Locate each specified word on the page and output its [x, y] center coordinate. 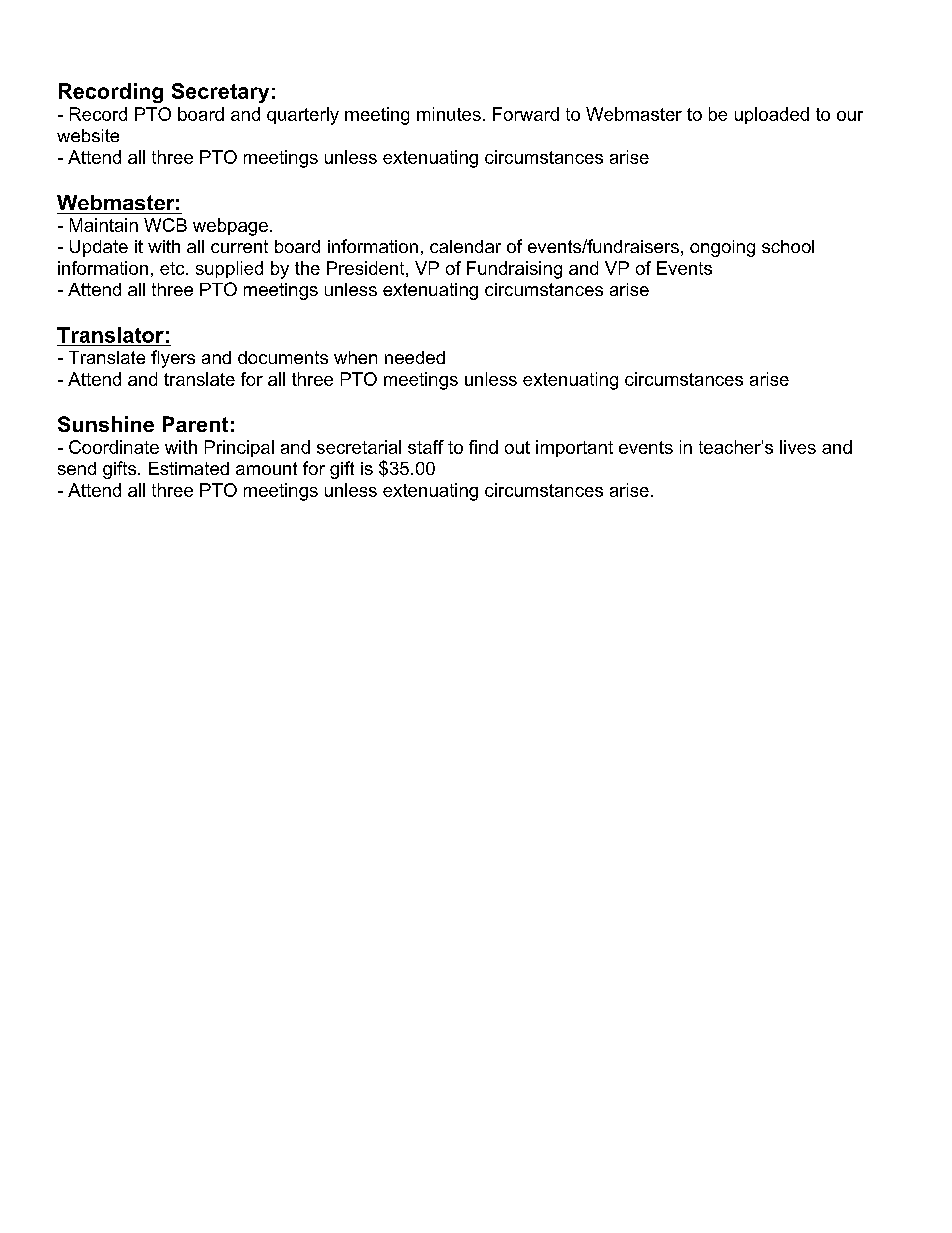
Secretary [220, 93]
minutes [449, 114]
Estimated [189, 468]
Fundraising [514, 270]
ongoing [722, 248]
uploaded [772, 115]
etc [173, 268]
